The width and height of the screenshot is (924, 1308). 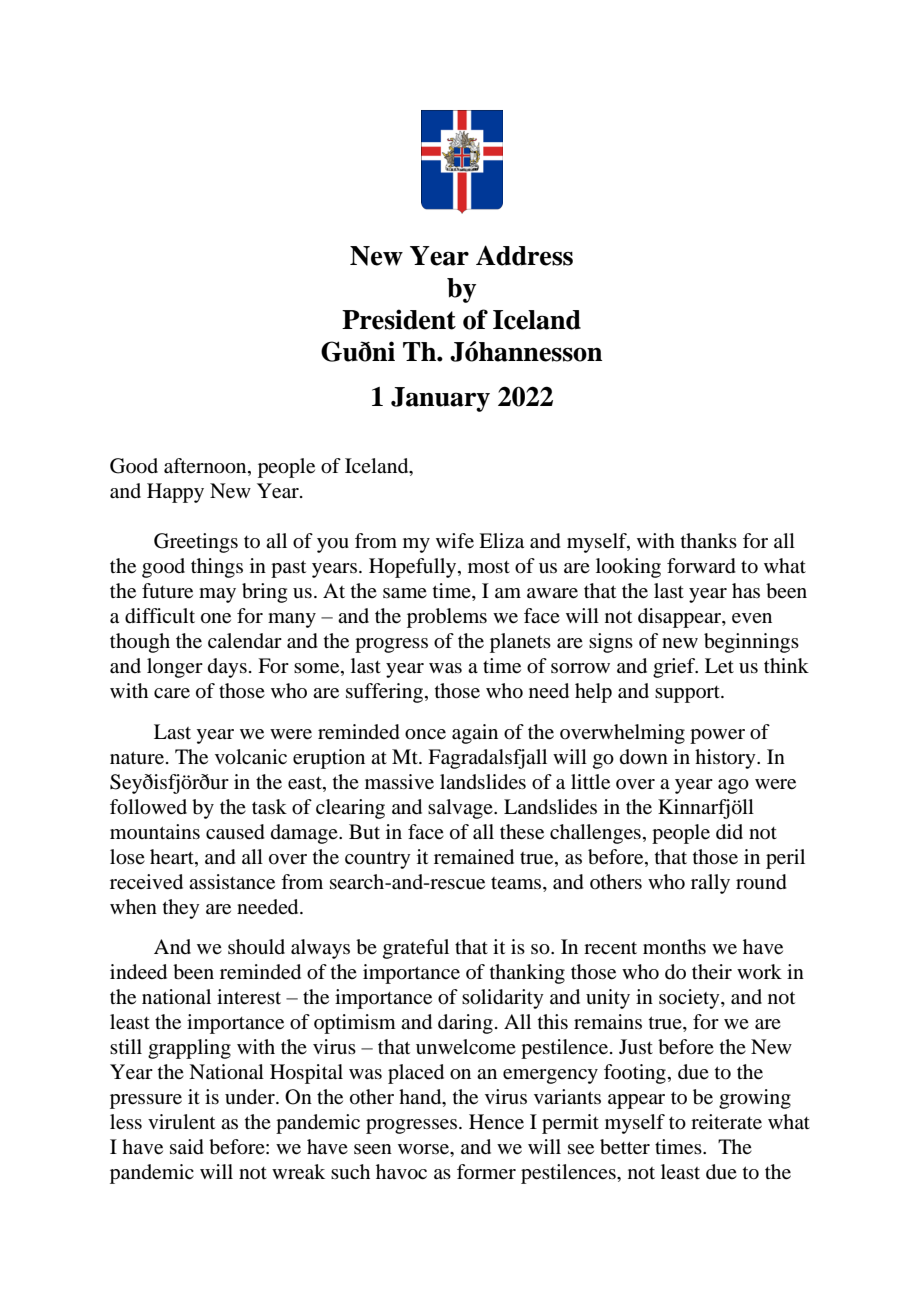 I want to click on said, so click(x=187, y=1147).
